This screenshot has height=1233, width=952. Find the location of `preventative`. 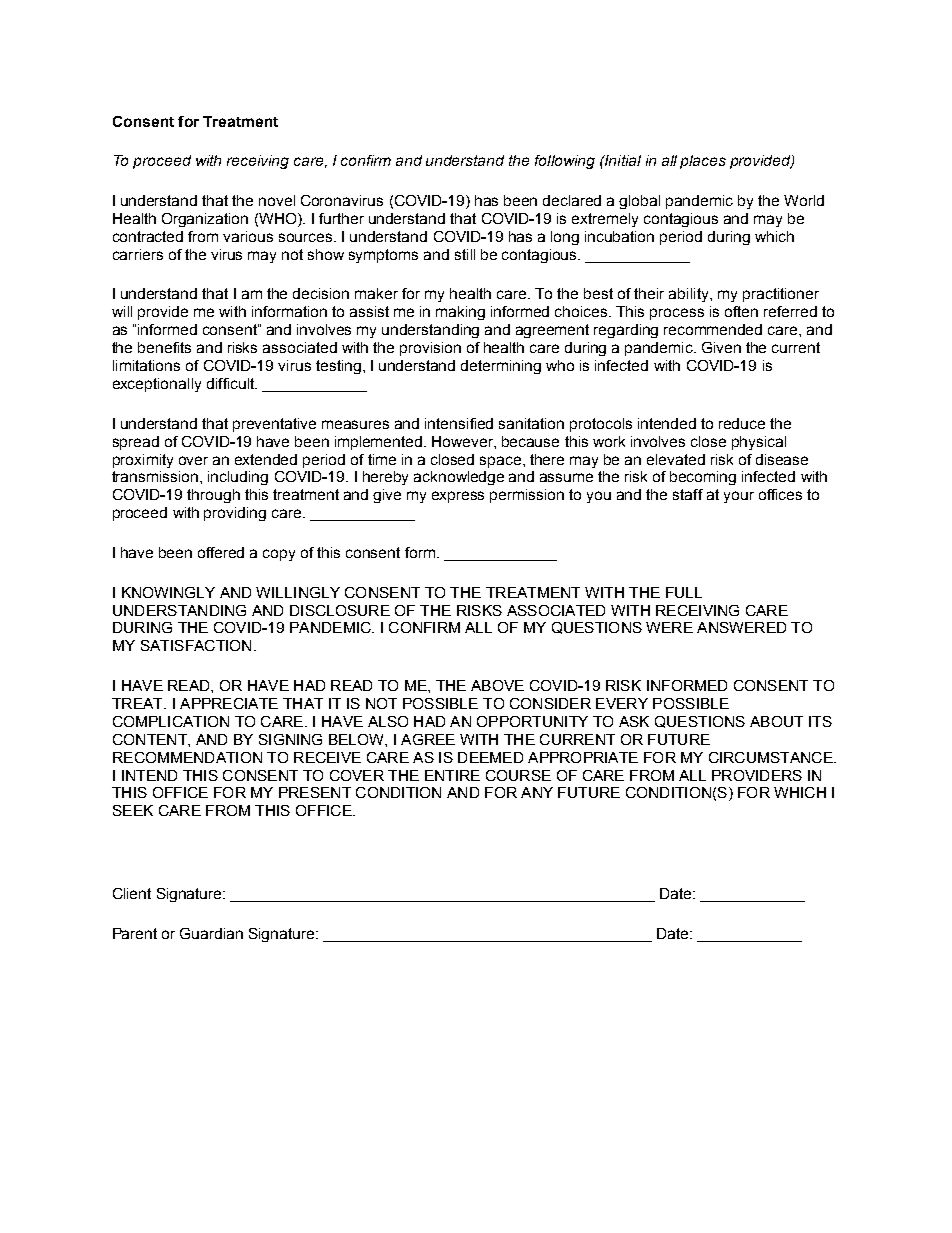

preventative is located at coordinates (274, 425).
